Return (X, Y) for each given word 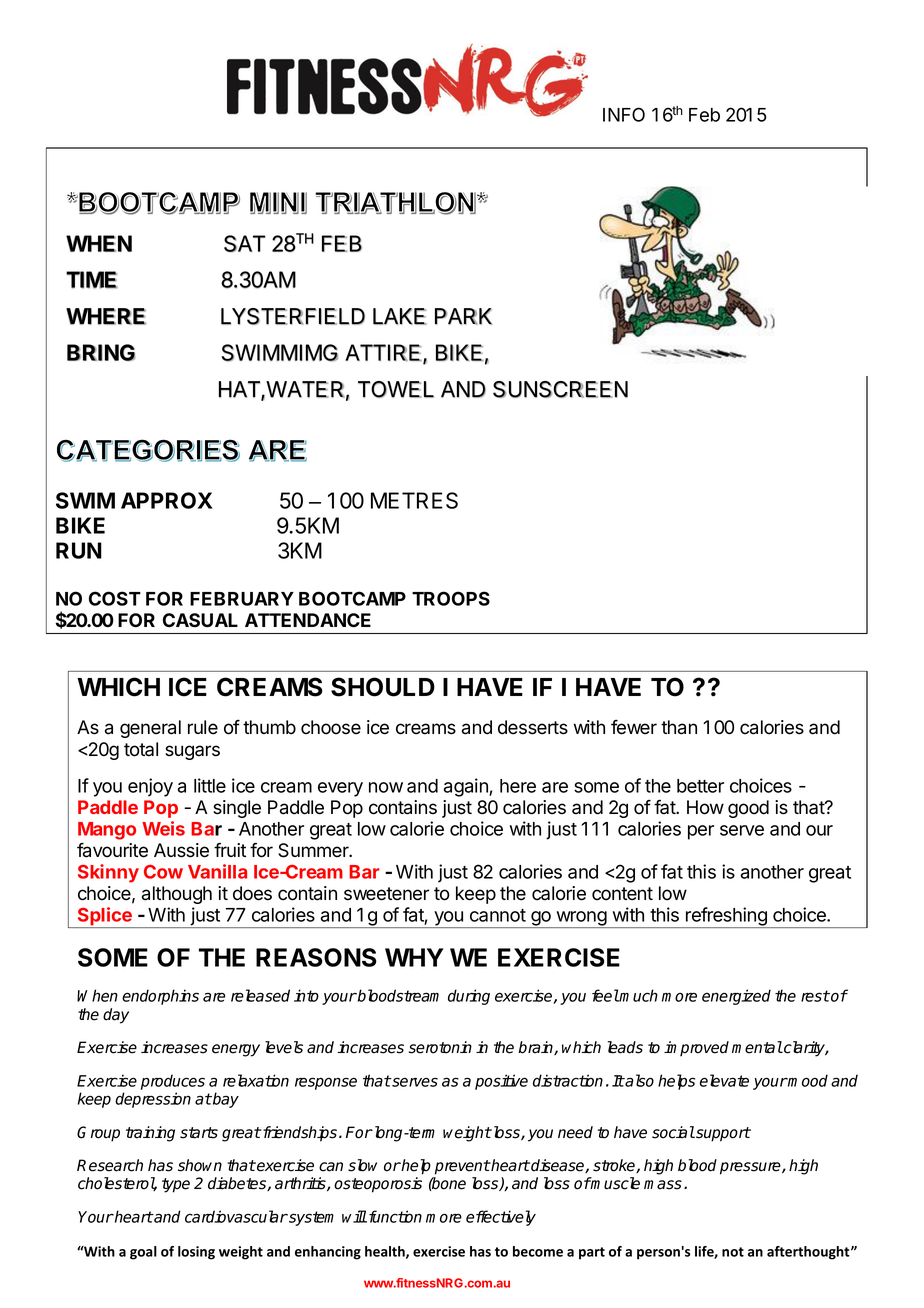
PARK (463, 316)
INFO (624, 114)
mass (663, 1185)
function (394, 1216)
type (176, 1185)
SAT (244, 243)
